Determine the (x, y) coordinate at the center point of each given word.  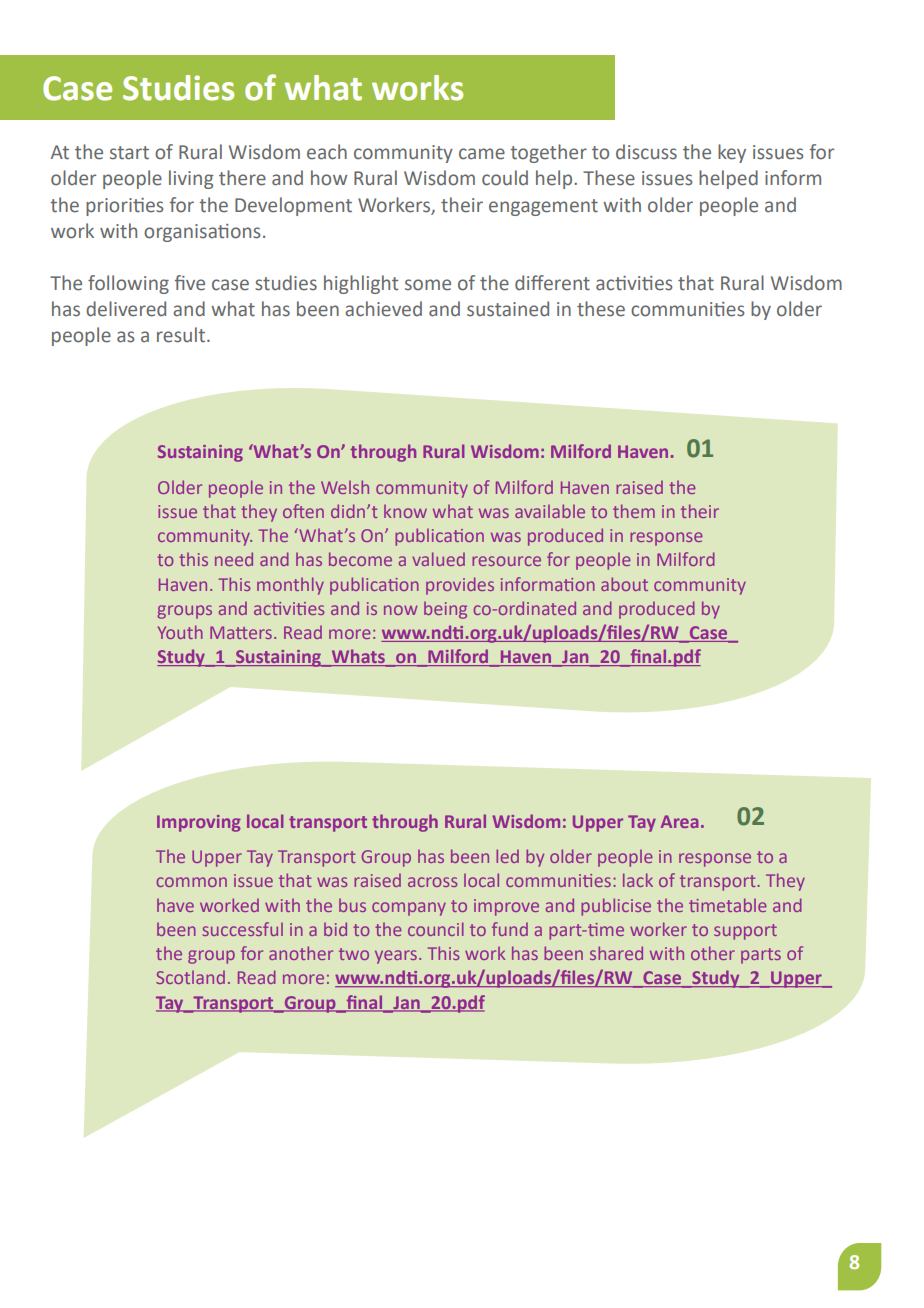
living (191, 179)
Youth (180, 632)
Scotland (190, 977)
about (624, 584)
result (182, 335)
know (405, 511)
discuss (646, 152)
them (634, 511)
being (445, 610)
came (482, 154)
